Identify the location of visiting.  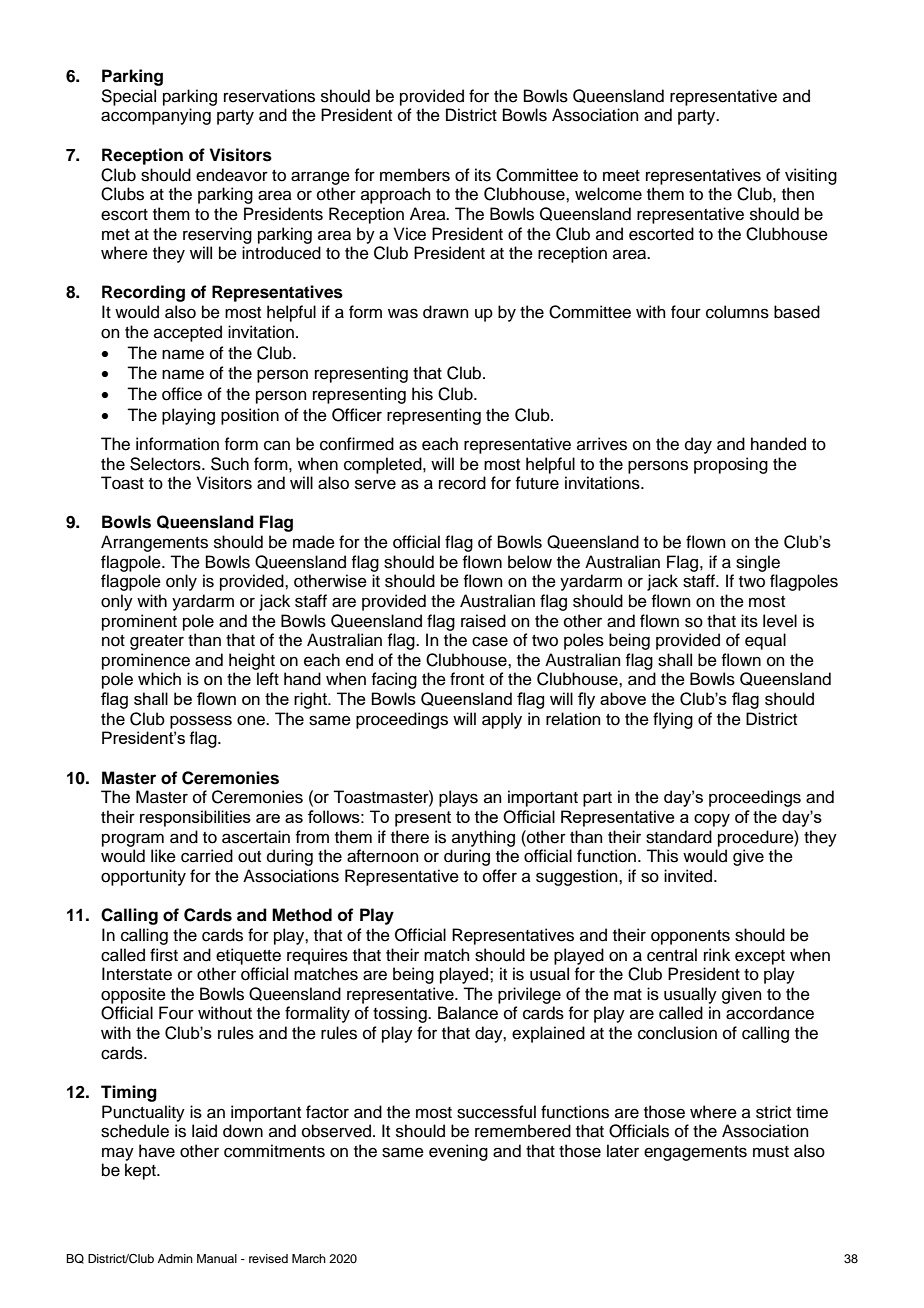
(811, 176).
